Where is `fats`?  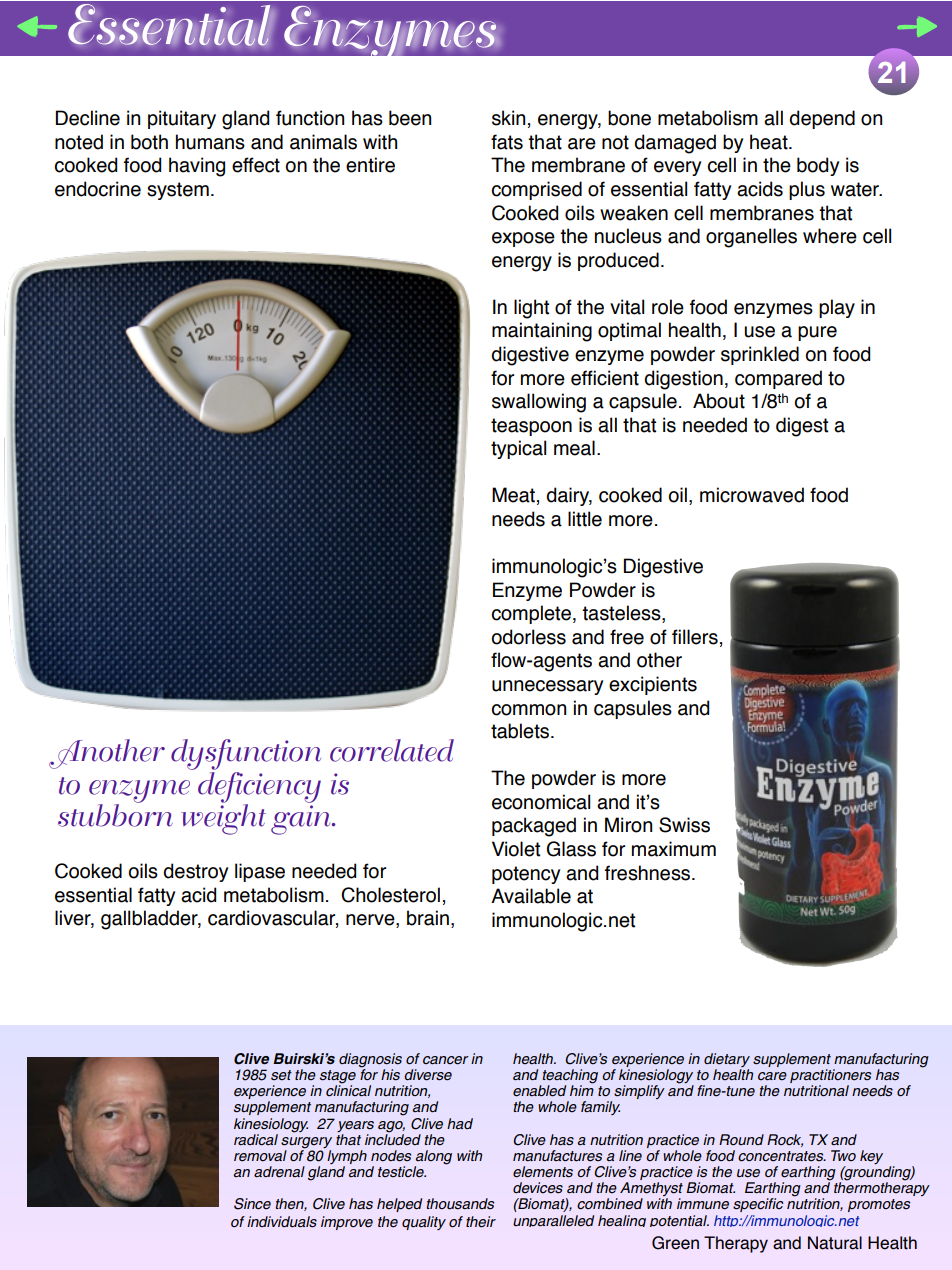 fats is located at coordinates (507, 142).
